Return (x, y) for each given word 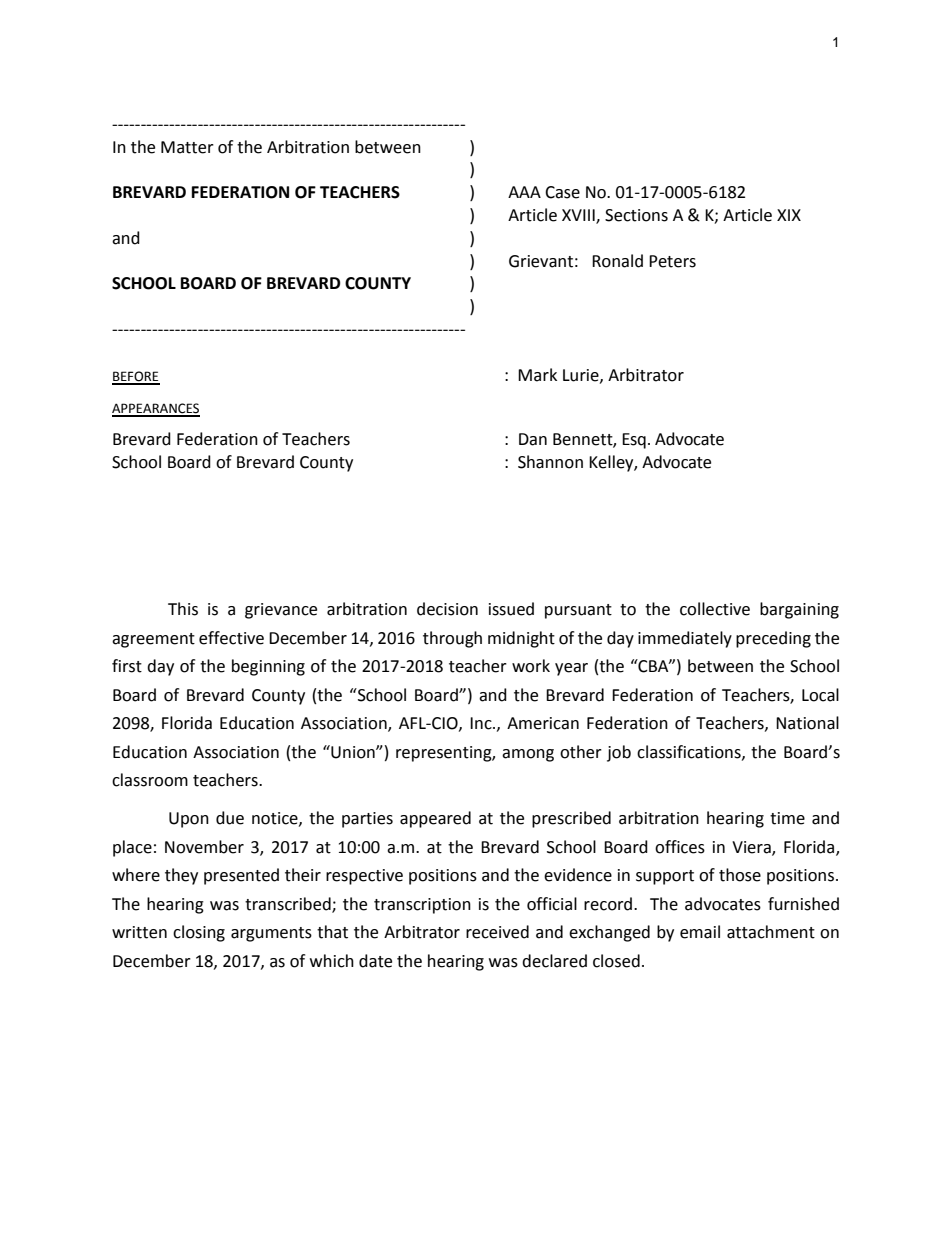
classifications (690, 752)
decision (447, 609)
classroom (150, 780)
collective (715, 609)
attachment (771, 932)
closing (199, 933)
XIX (789, 215)
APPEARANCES (156, 409)
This (183, 609)
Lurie (582, 376)
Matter (187, 147)
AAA (524, 192)
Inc (482, 723)
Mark (537, 375)
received (497, 932)
